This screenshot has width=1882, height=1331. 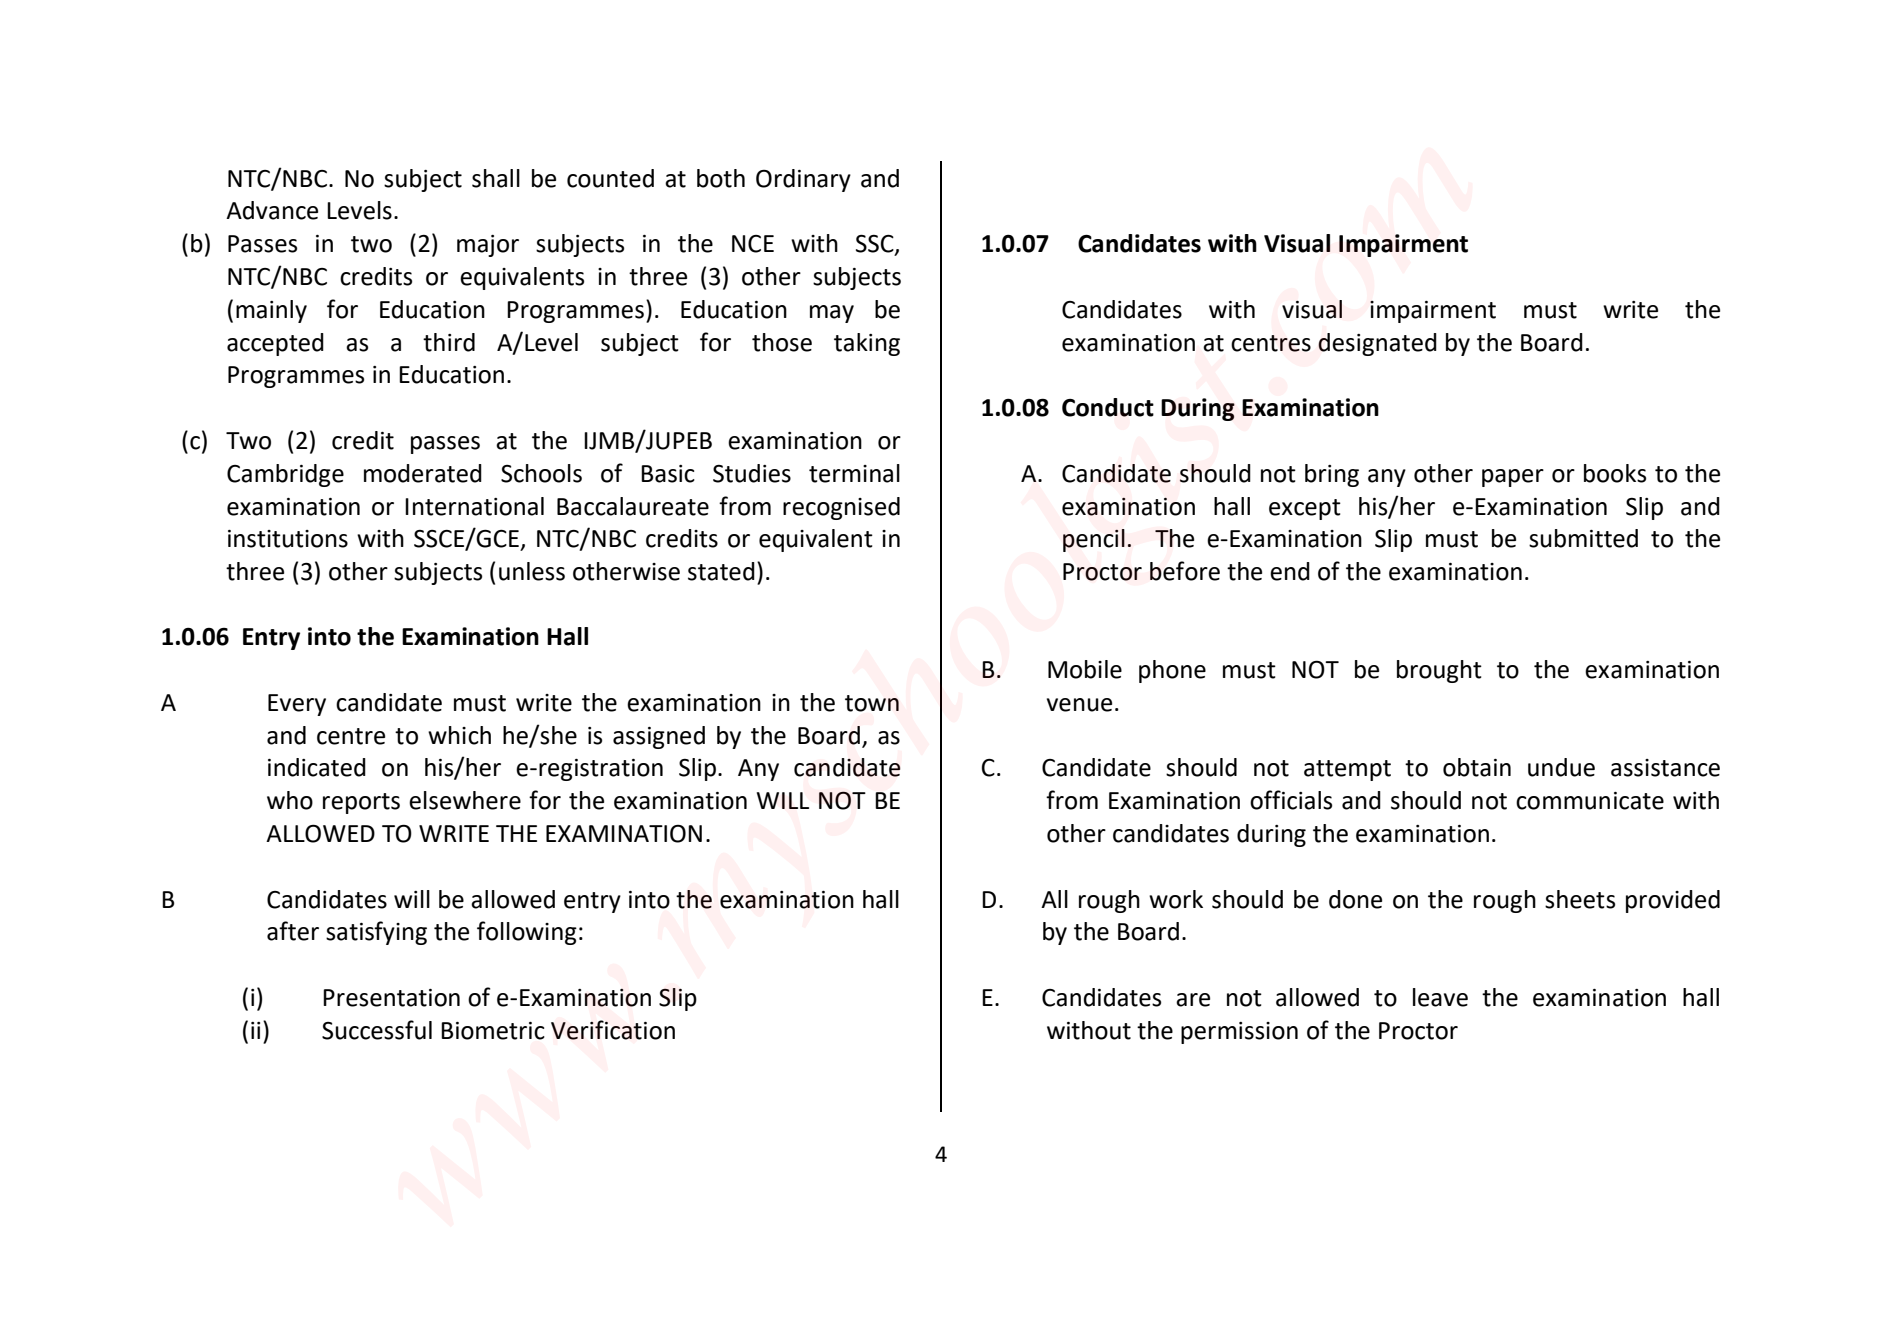 I want to click on communicate, so click(x=1590, y=801).
